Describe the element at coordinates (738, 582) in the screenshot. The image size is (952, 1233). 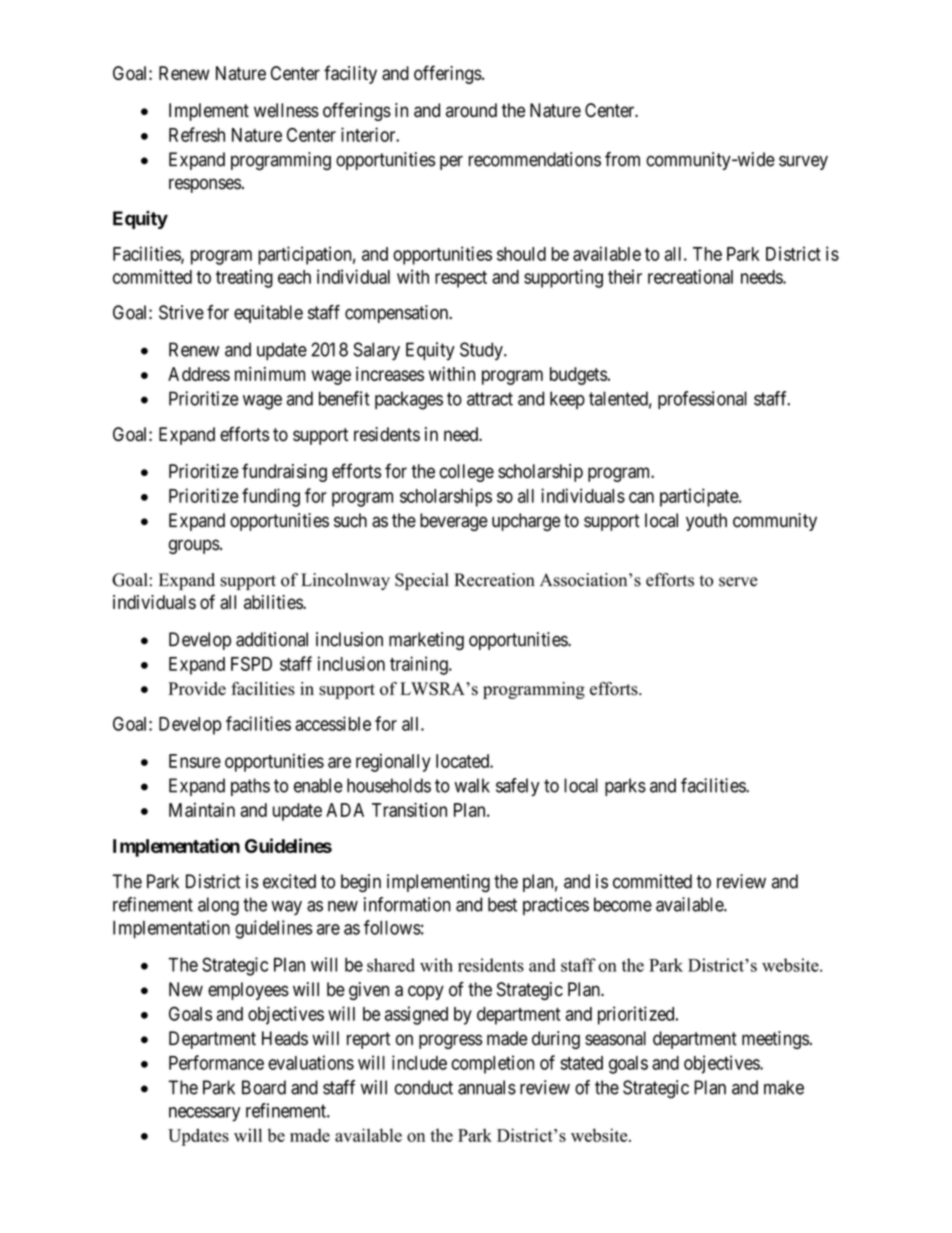
I see `serve` at that location.
